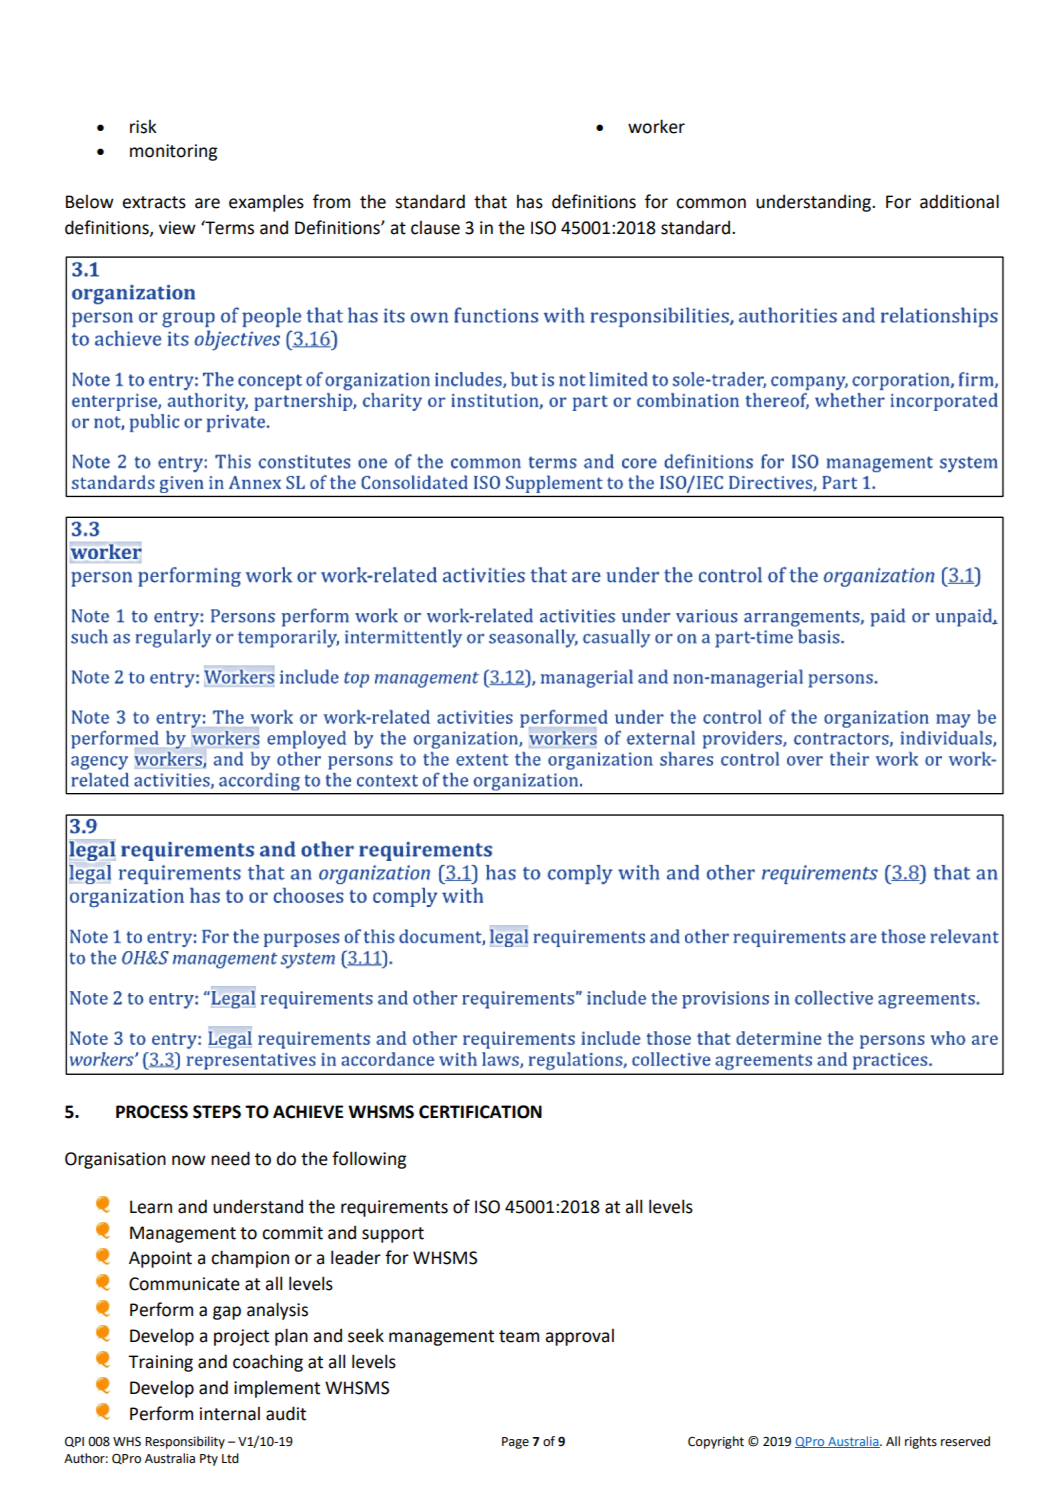  Describe the element at coordinates (185, 1442) in the image. I see `Responsibility` at that location.
